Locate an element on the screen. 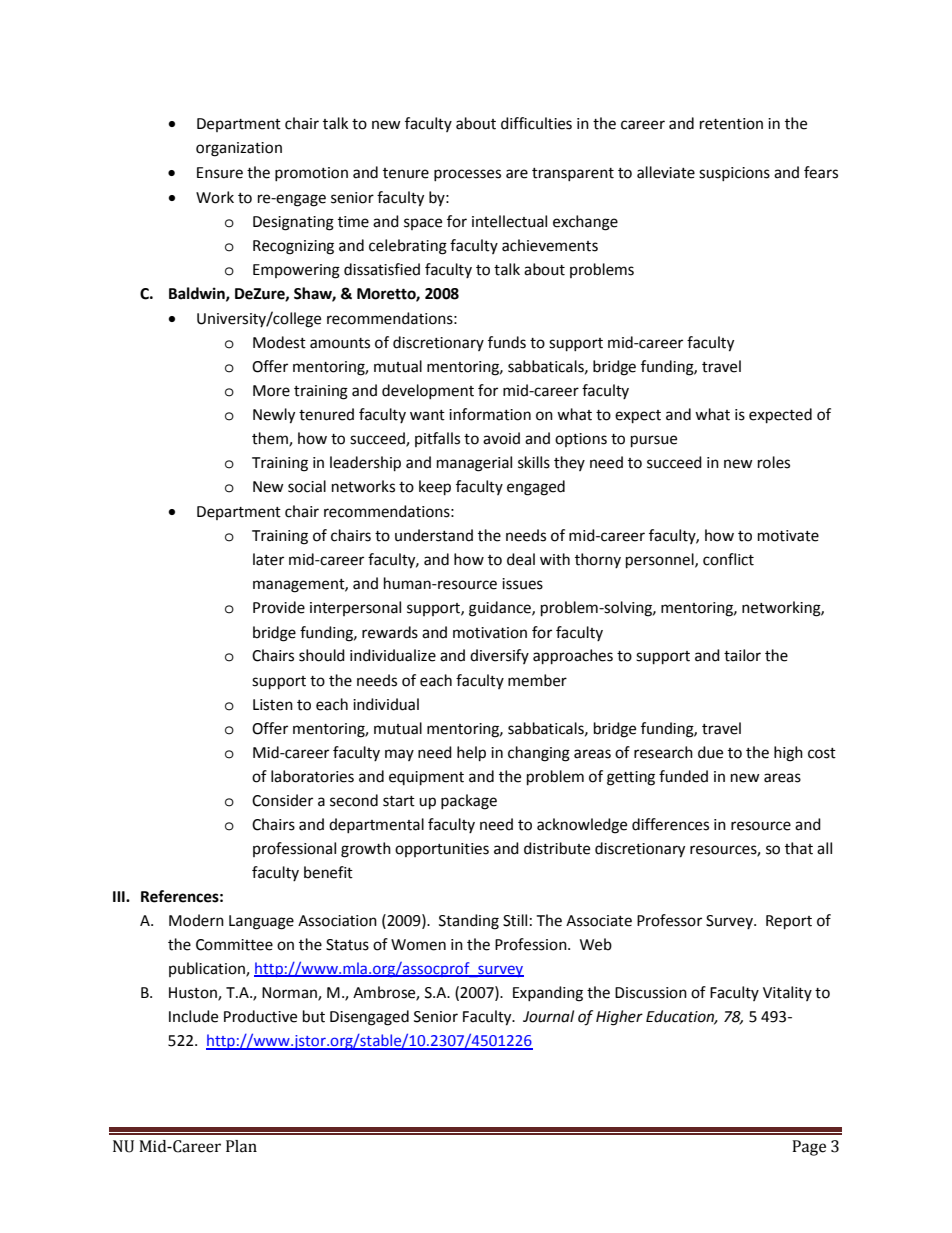  later is located at coordinates (268, 559).
